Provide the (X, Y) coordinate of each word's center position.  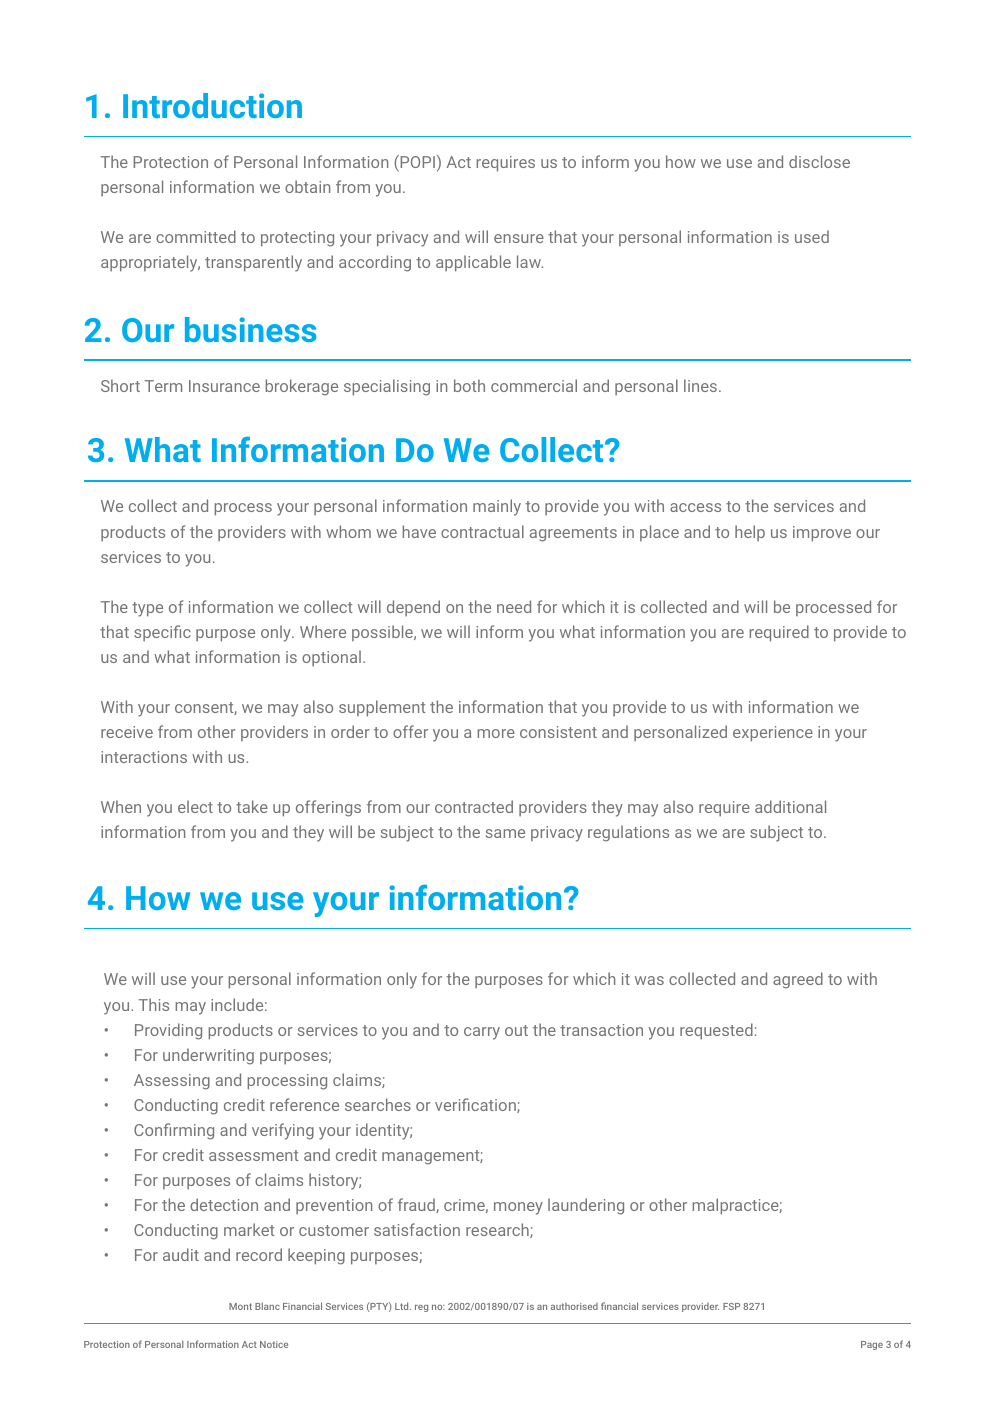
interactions (144, 757)
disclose (819, 161)
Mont (240, 1306)
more (496, 733)
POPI (416, 163)
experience (773, 734)
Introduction (212, 105)
